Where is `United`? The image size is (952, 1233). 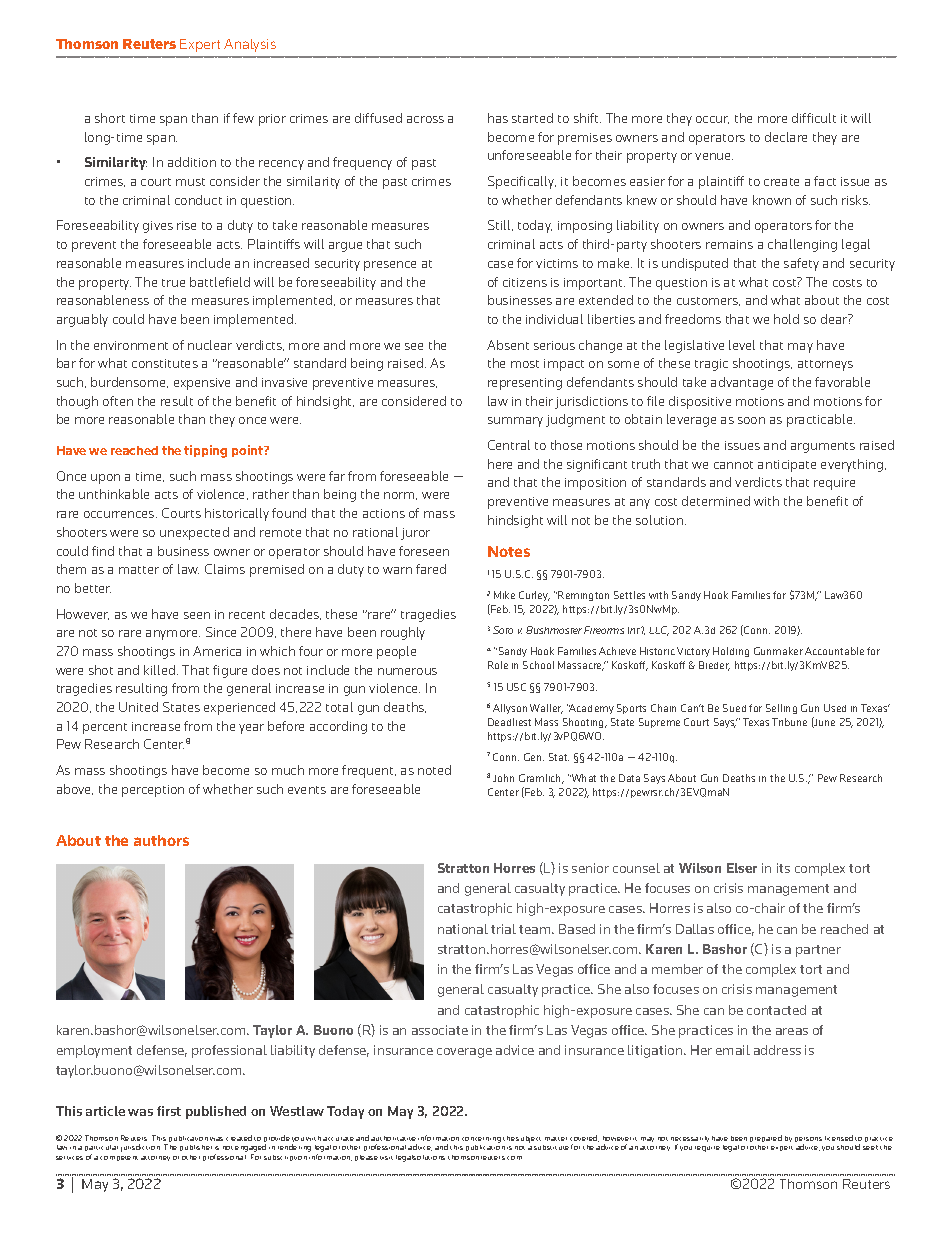
United is located at coordinates (138, 707).
